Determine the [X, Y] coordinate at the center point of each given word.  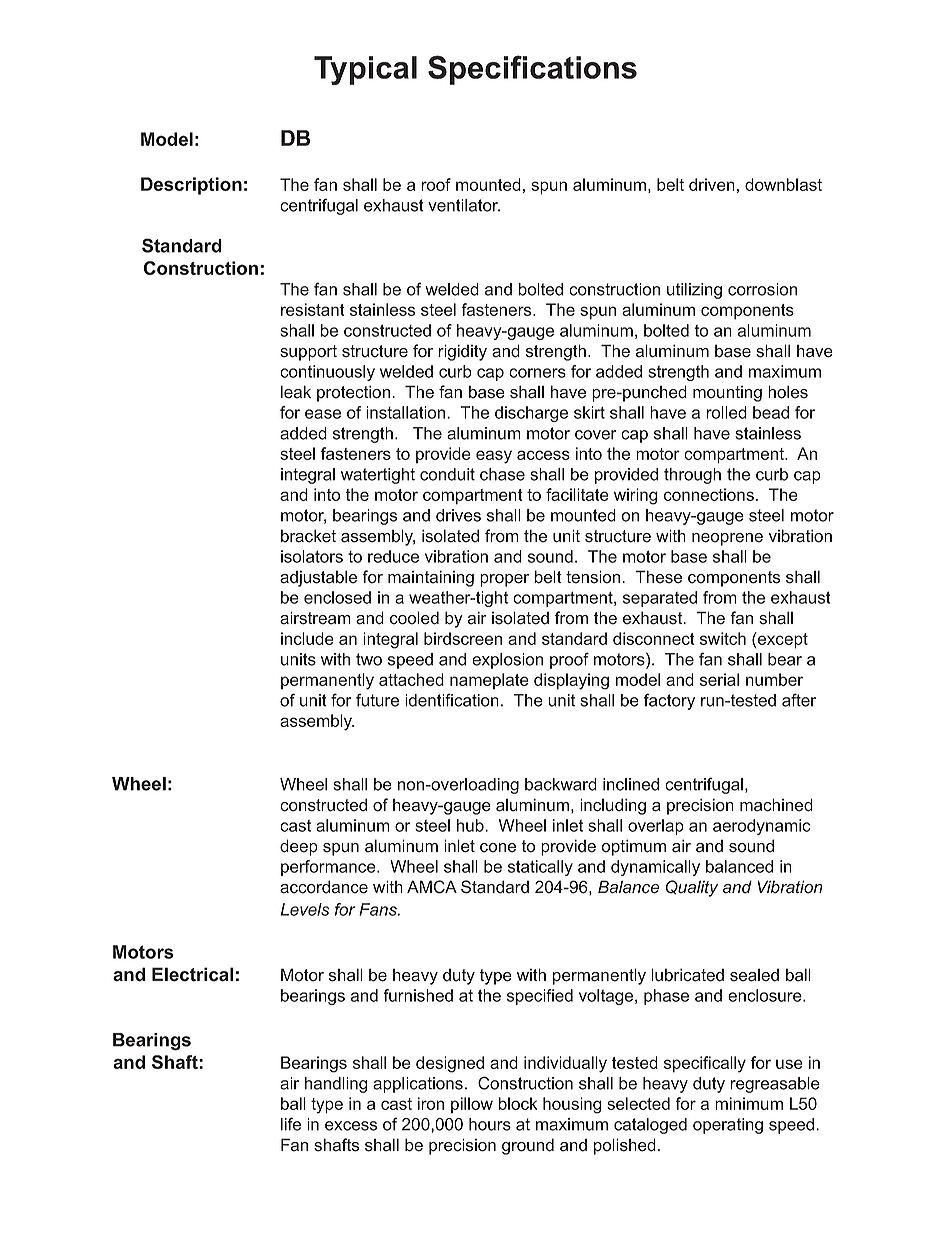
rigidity [462, 352]
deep [299, 847]
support [308, 353]
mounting [727, 394]
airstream [315, 618]
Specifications [532, 70]
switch [723, 638]
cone [498, 848]
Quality [691, 888]
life [291, 1124]
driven [712, 184]
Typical [365, 70]
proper [504, 580]
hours [490, 1124]
